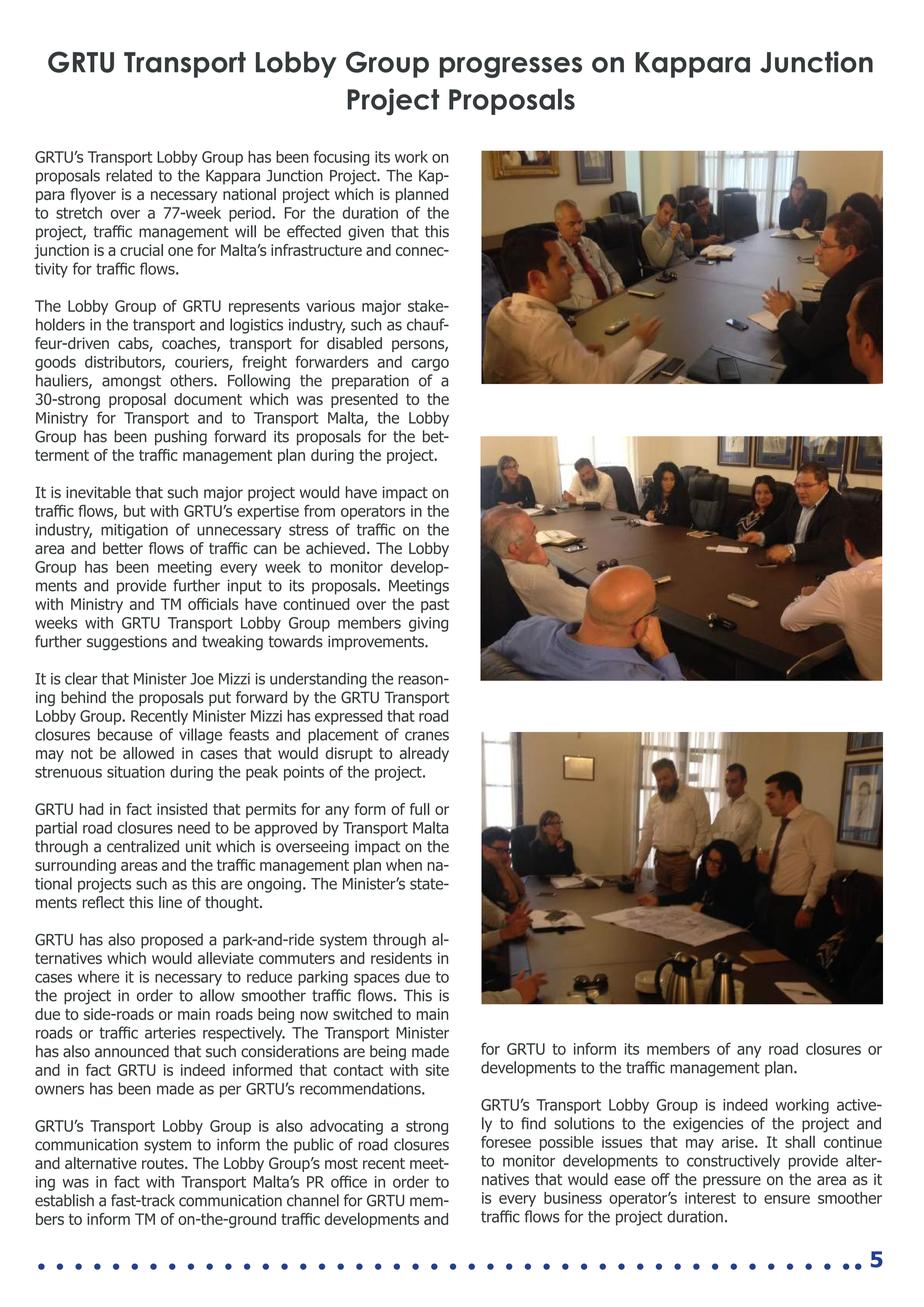  I want to click on constructively, so click(733, 1162).
